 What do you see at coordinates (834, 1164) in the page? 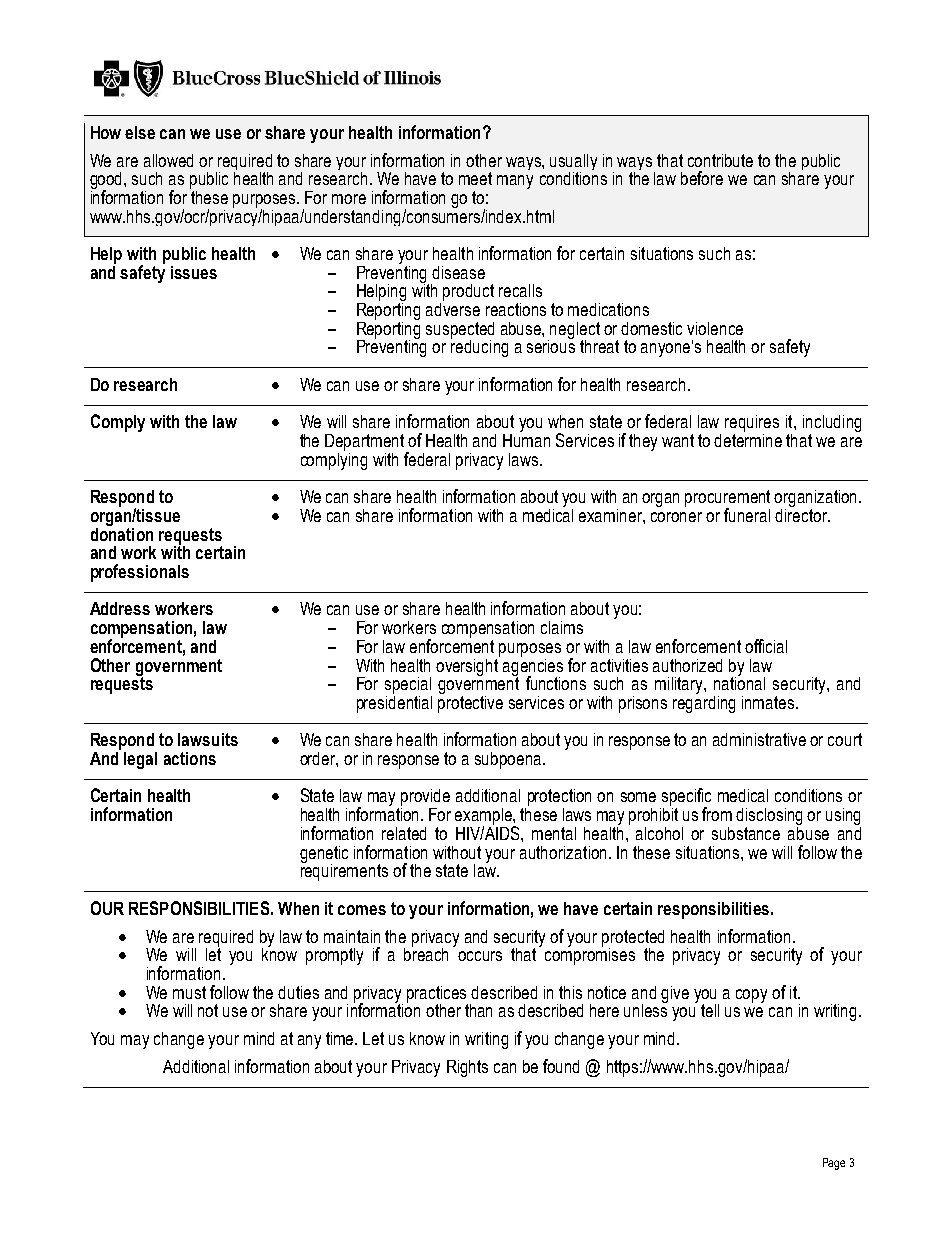
I see `Page` at bounding box center [834, 1164].
